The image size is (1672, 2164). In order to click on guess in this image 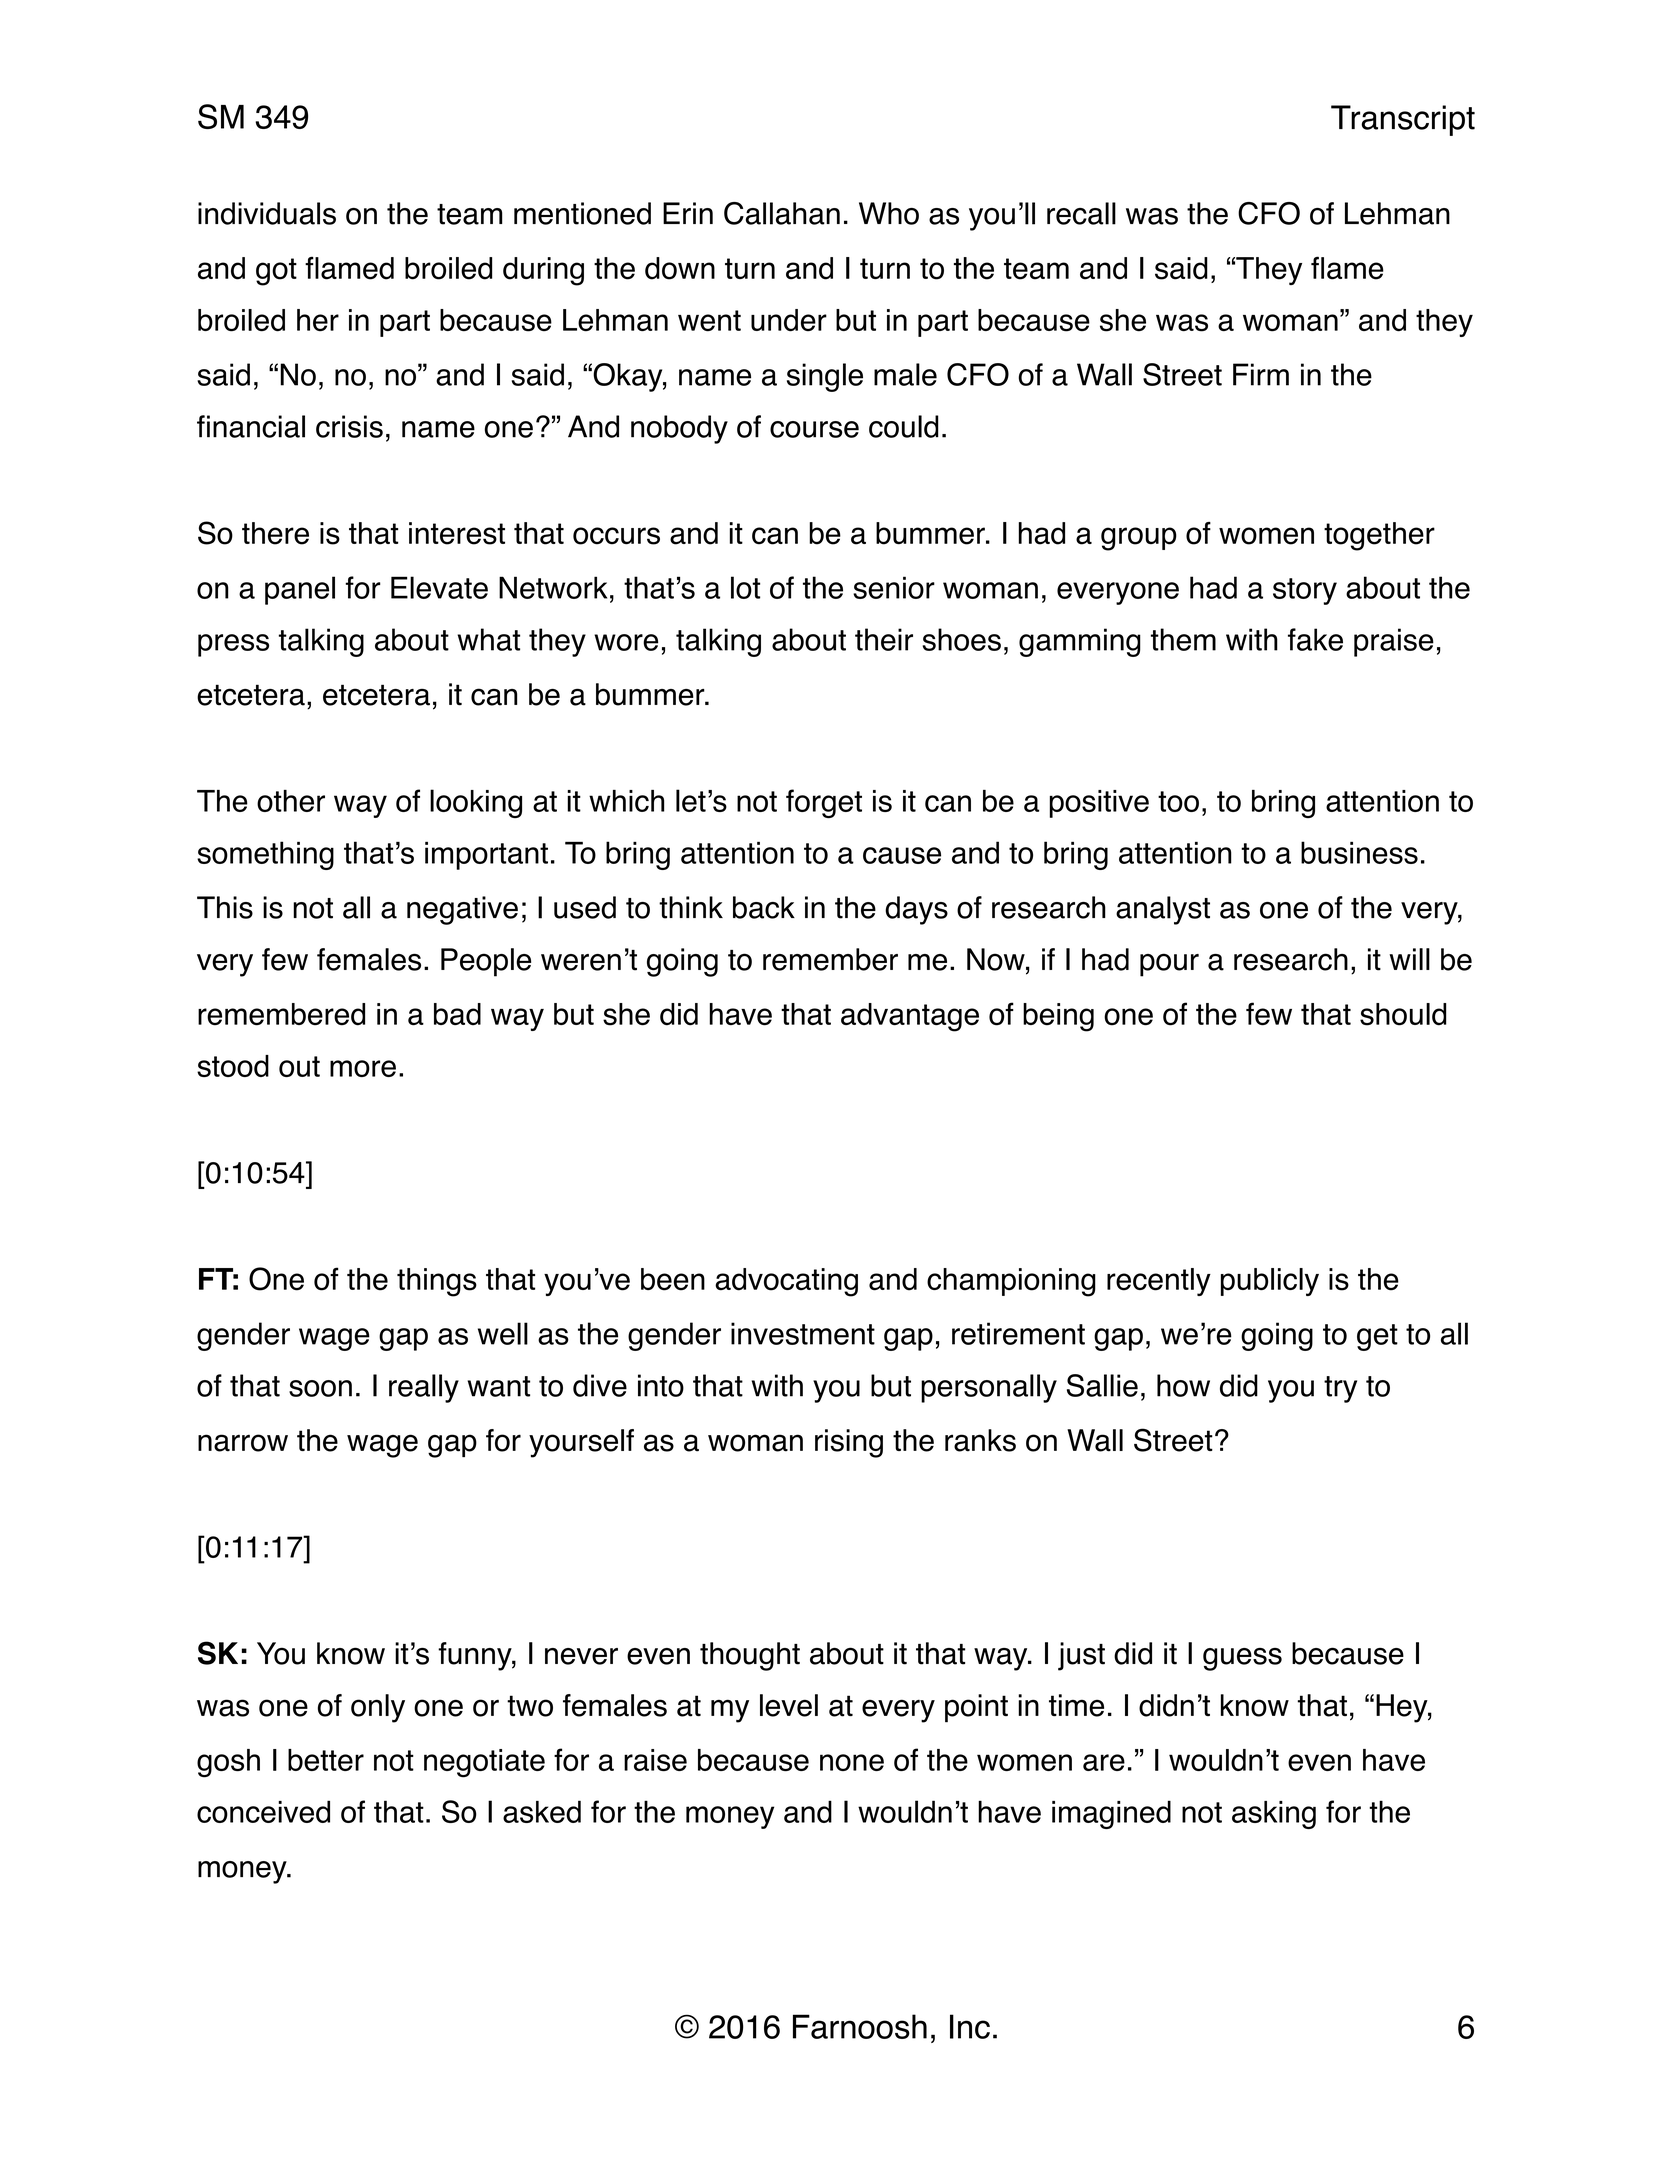, I will do `click(1242, 1659)`.
